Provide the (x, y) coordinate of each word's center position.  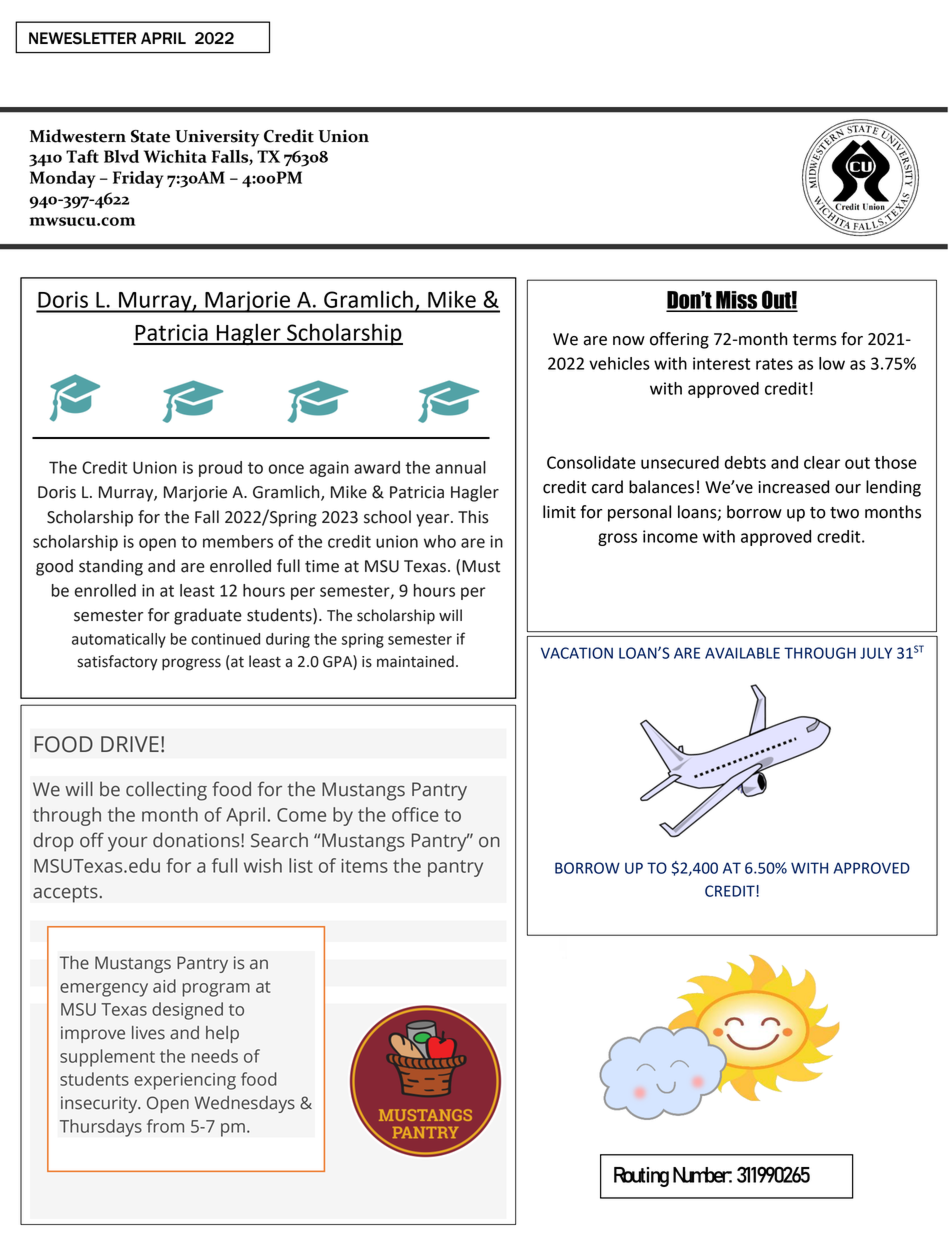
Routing (641, 1177)
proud (220, 469)
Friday (138, 179)
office (415, 814)
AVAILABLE (742, 653)
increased (793, 487)
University (217, 138)
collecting (166, 791)
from (165, 1126)
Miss (737, 301)
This (473, 517)
